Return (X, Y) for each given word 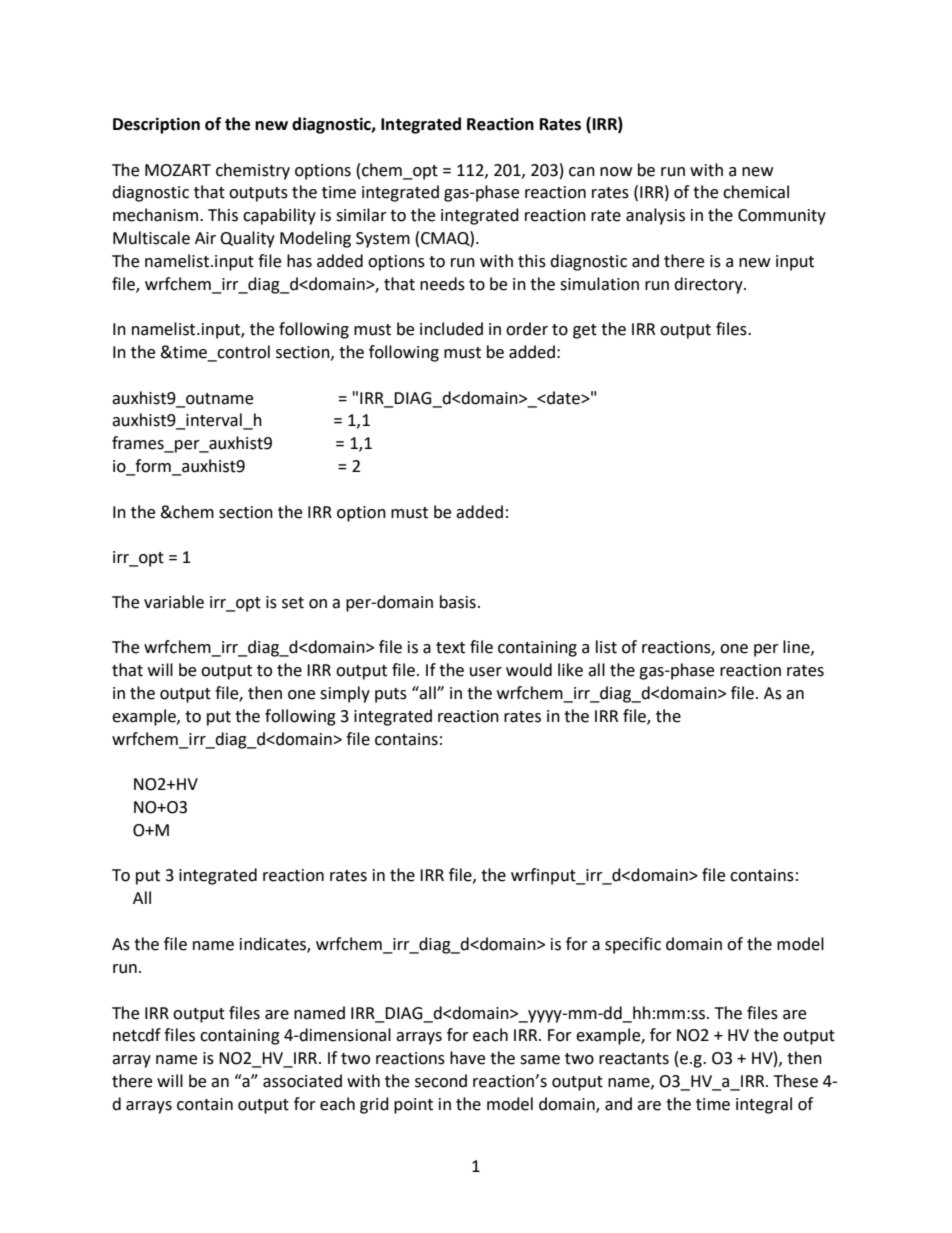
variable (174, 602)
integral (764, 1105)
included (451, 329)
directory (709, 285)
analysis (655, 216)
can (582, 172)
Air (205, 238)
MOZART (178, 170)
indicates (274, 944)
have (467, 1058)
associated (302, 1081)
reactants (634, 1059)
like (570, 670)
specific (633, 945)
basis (458, 602)
